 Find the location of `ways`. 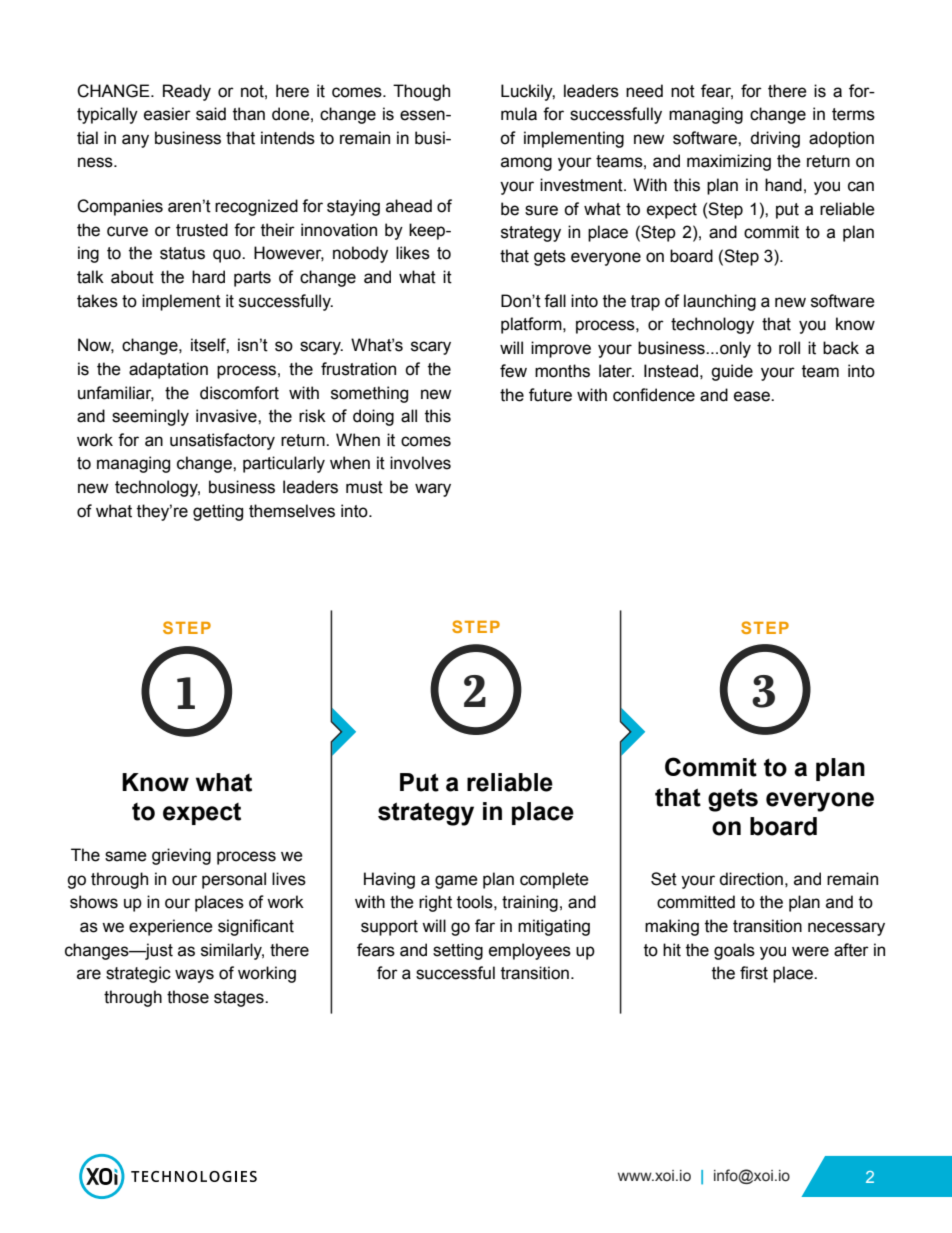

ways is located at coordinates (194, 976).
